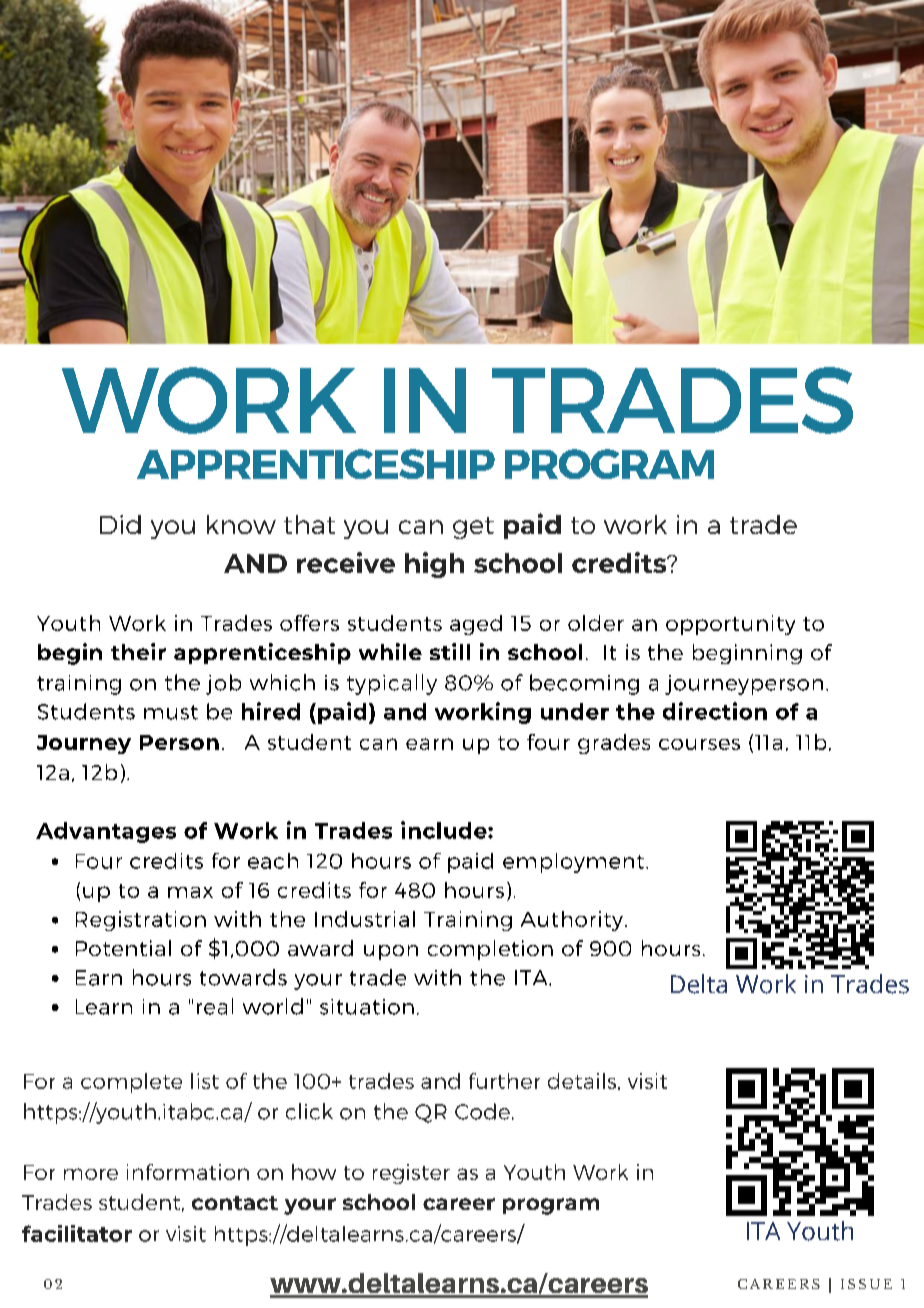  Describe the element at coordinates (730, 625) in the screenshot. I see `opportunity` at that location.
